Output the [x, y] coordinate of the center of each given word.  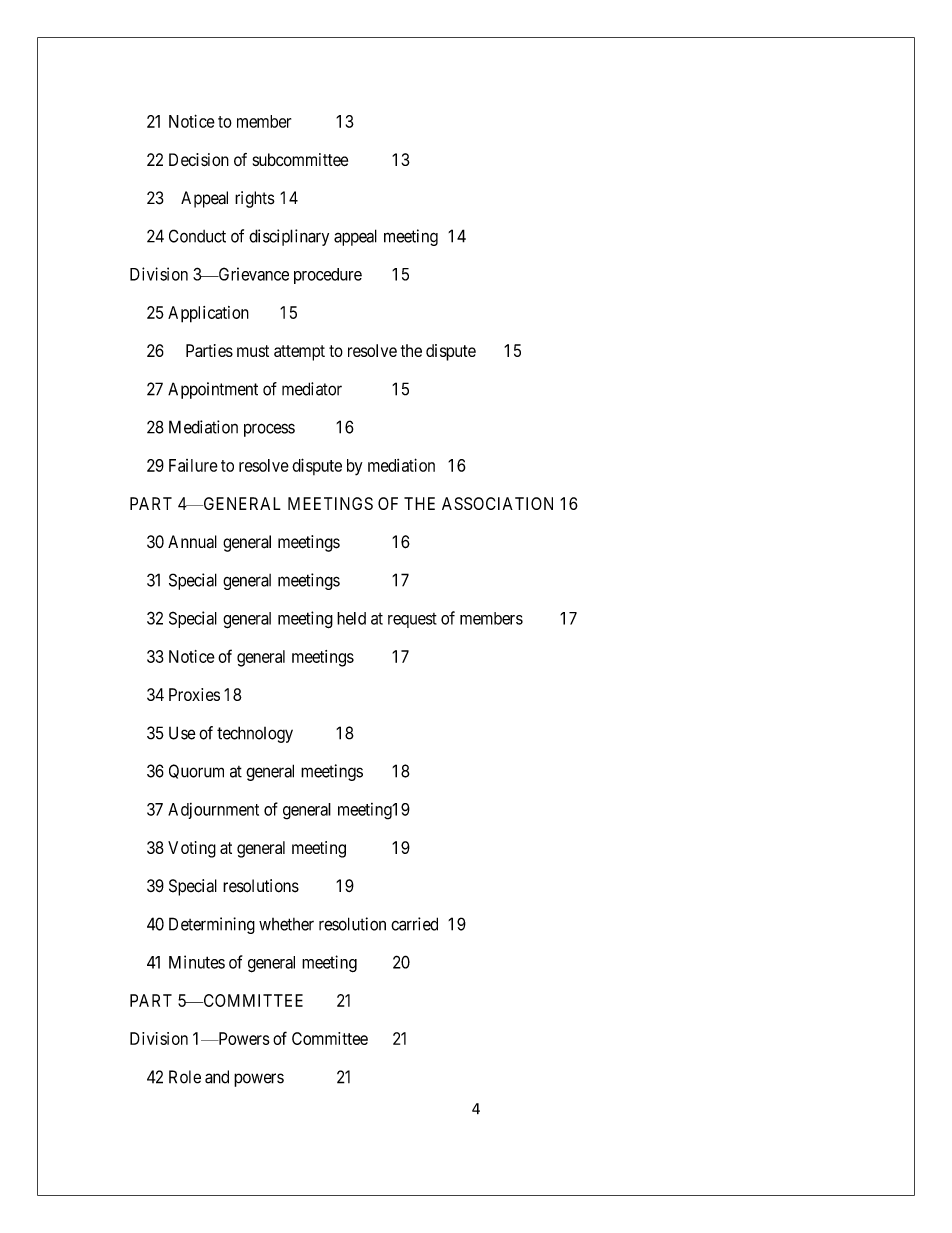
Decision [199, 159]
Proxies [194, 694]
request [412, 620]
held [351, 618]
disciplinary [289, 237]
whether [286, 924]
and [217, 1077]
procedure [328, 276]
